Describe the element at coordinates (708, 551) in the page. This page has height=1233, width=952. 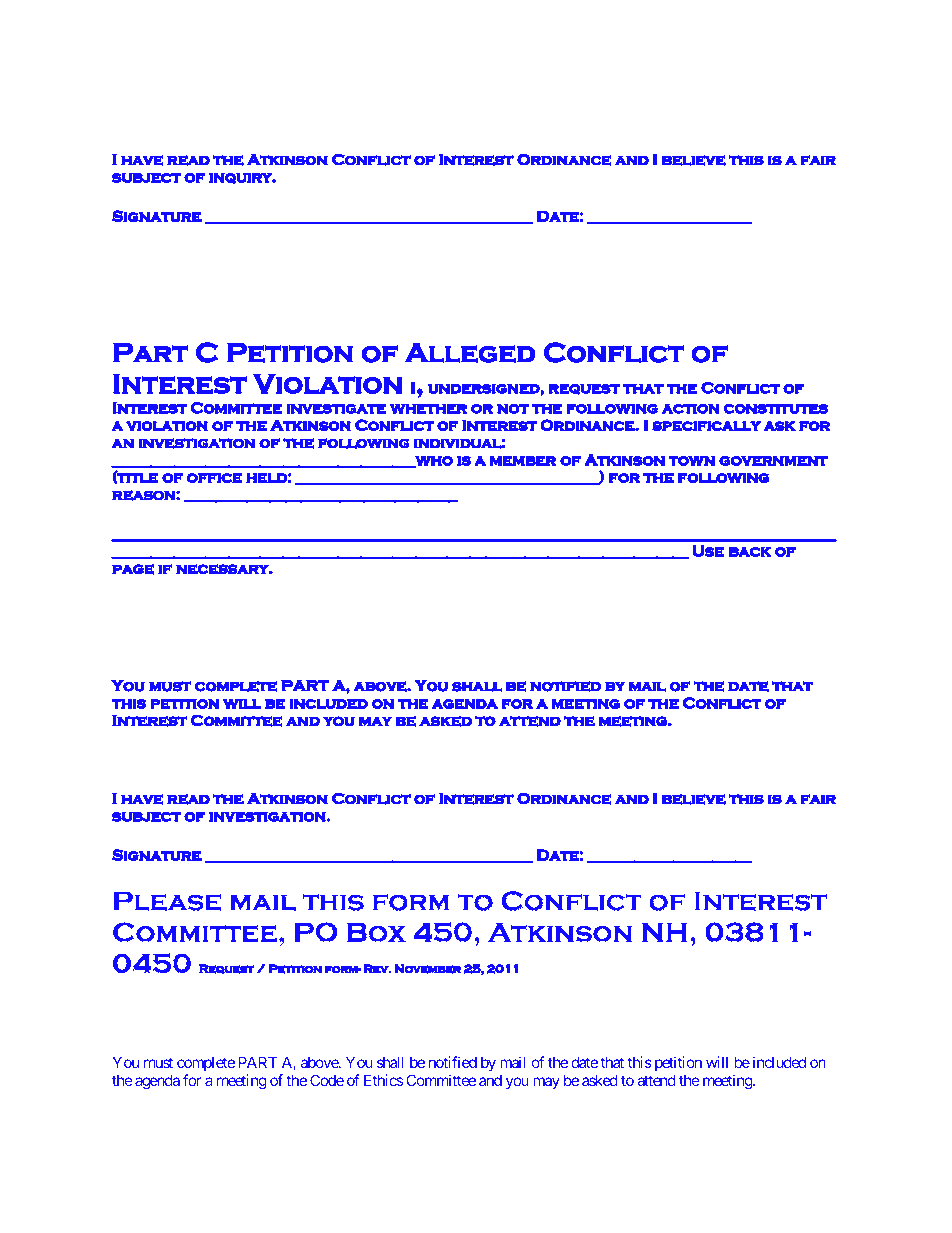
I see `Use` at that location.
